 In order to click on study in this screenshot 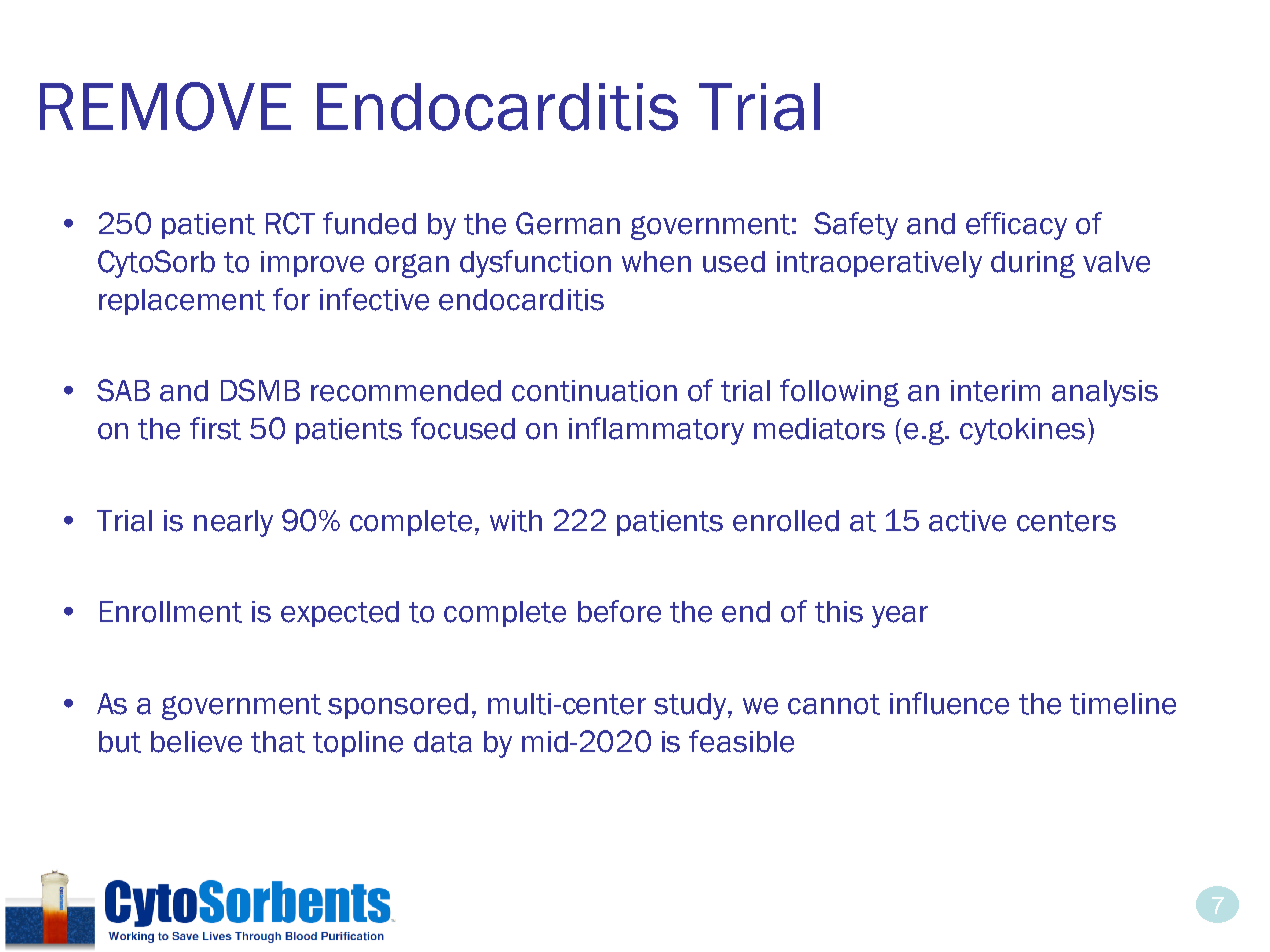, I will do `click(691, 706)`.
